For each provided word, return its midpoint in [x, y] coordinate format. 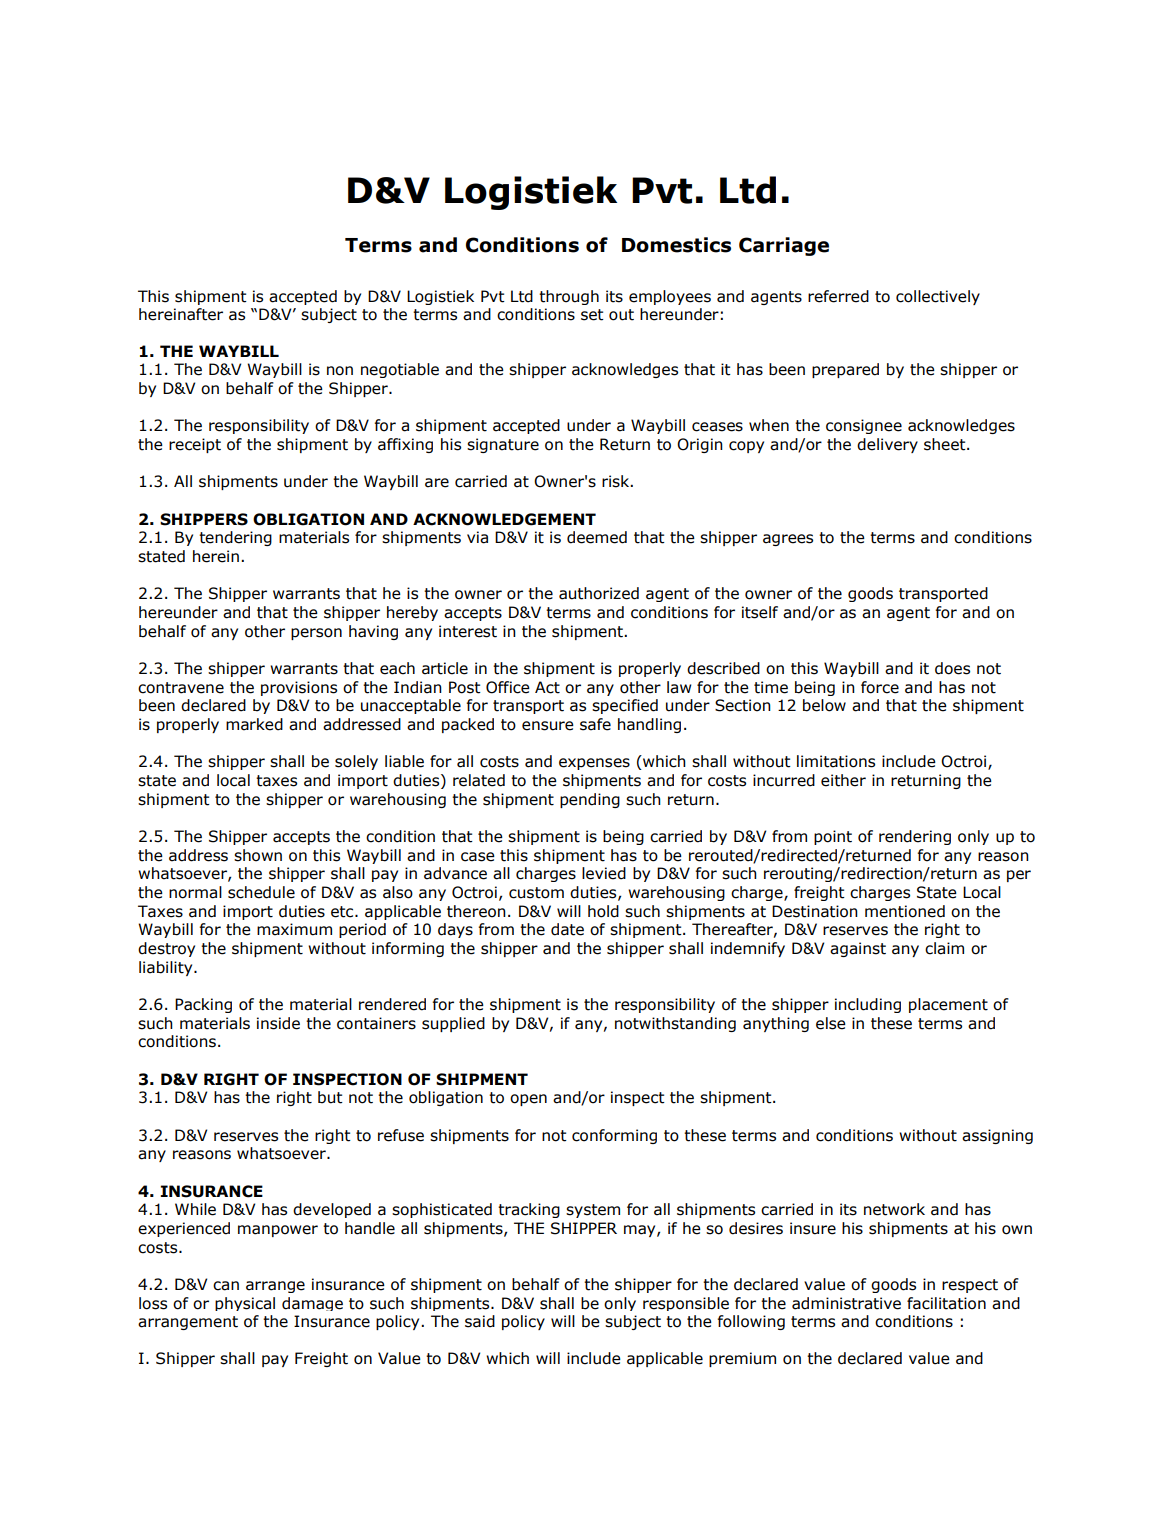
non [340, 371]
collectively [938, 297]
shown [258, 855]
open [528, 1100]
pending [590, 800]
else [831, 1023]
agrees [788, 540]
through [569, 297]
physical [245, 1304]
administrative [846, 1303]
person [316, 634]
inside [278, 1023]
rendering [915, 837]
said [480, 1321]
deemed [597, 537]
